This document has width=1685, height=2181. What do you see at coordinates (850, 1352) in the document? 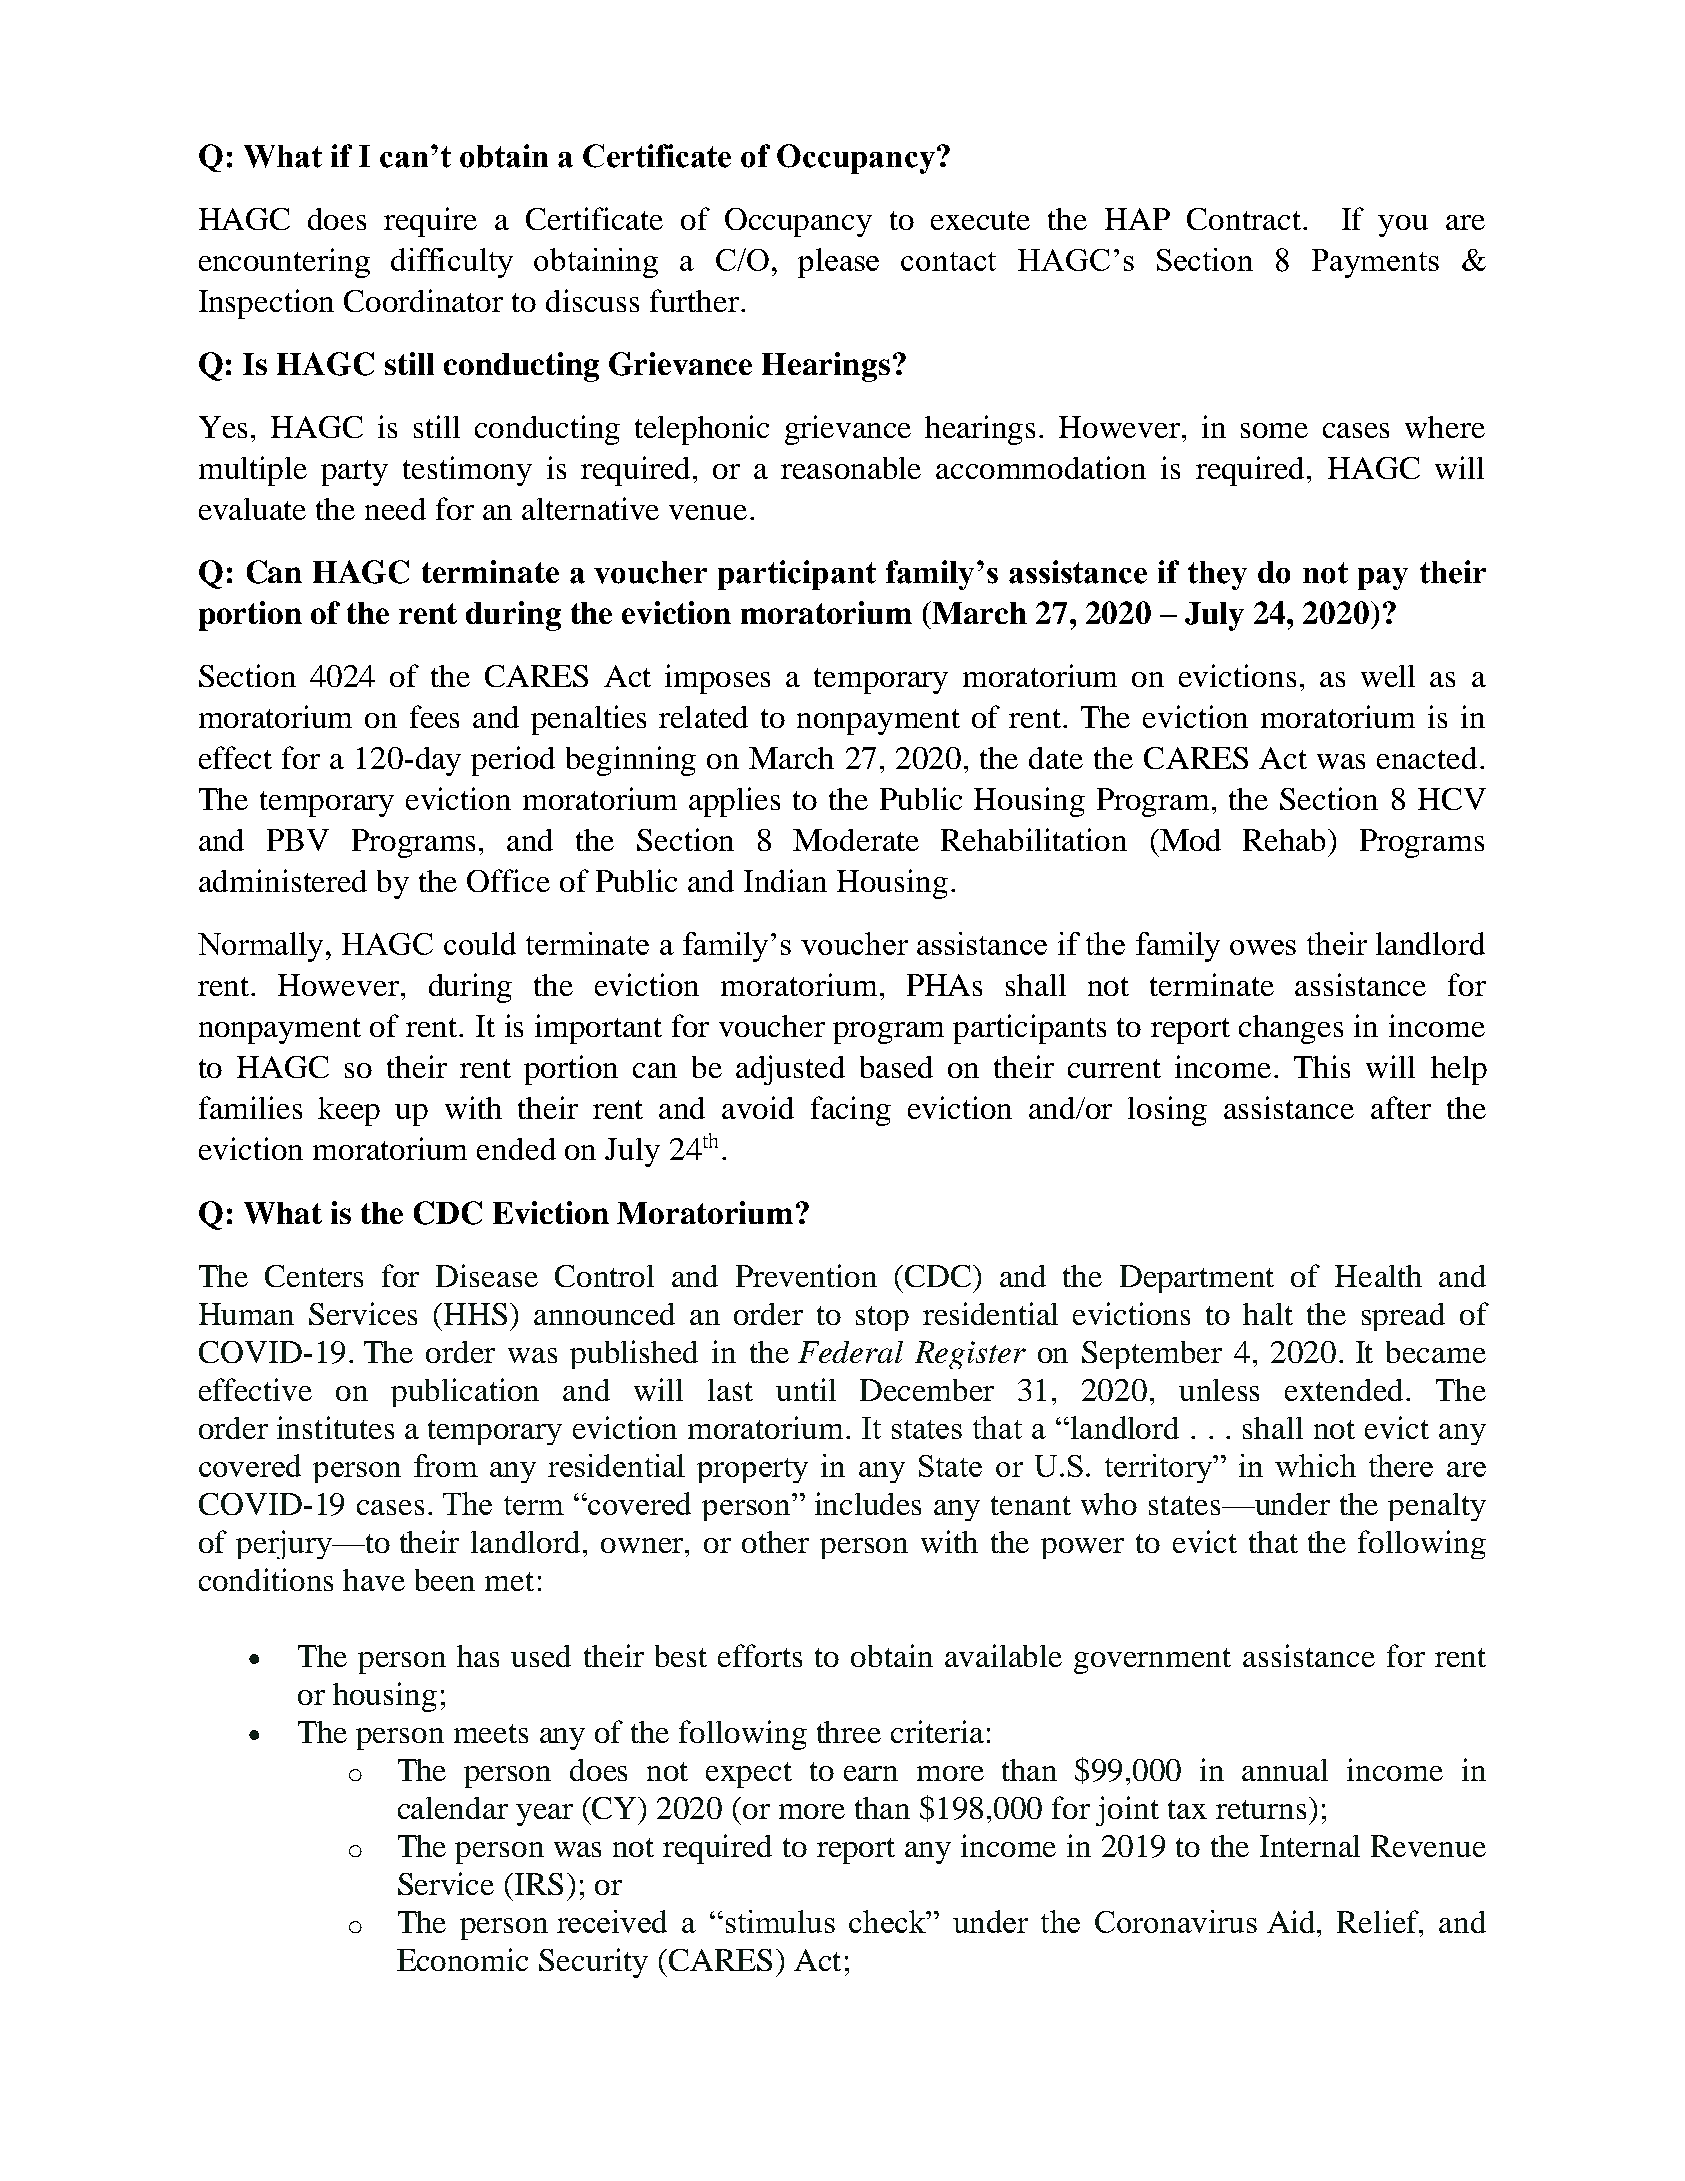
I see `Federal` at bounding box center [850, 1352].
